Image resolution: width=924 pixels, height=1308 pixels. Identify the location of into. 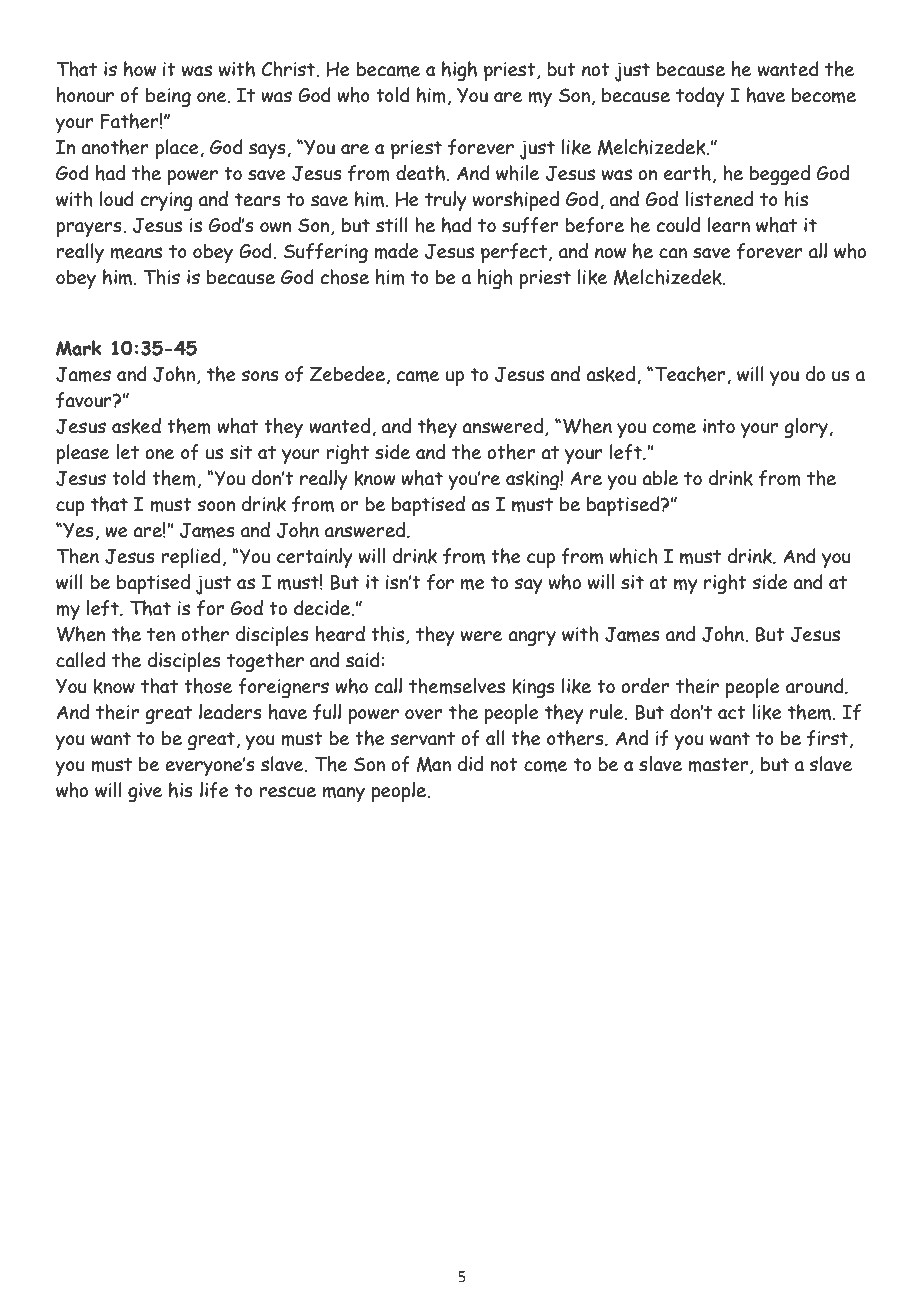
(719, 426).
